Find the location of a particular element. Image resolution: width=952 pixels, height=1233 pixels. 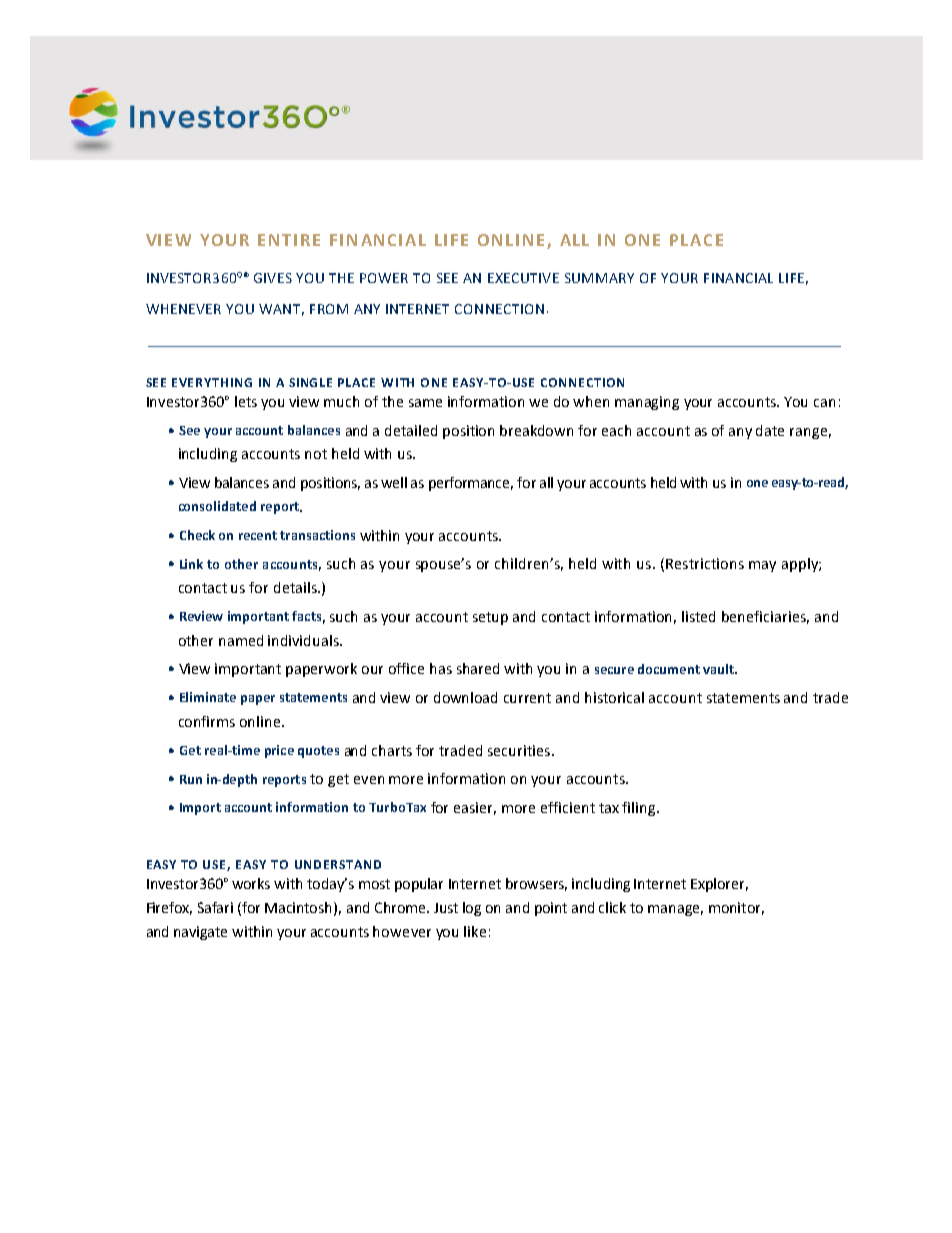

SUMMARY is located at coordinates (599, 278).
